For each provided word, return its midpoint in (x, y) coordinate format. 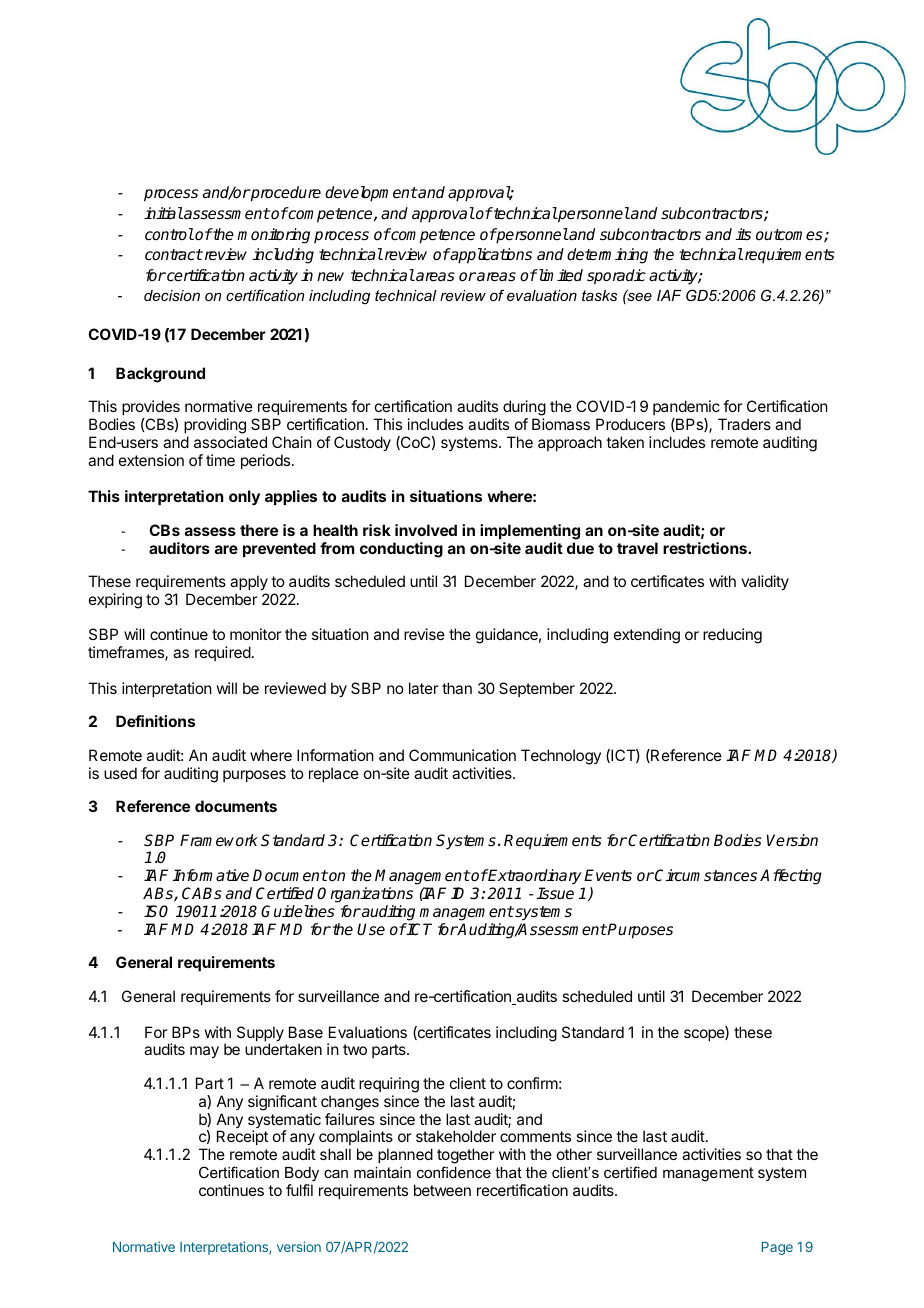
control (169, 234)
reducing (732, 636)
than (457, 688)
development (371, 194)
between (442, 1190)
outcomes (790, 235)
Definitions (155, 721)
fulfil (299, 1190)
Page (777, 1248)
